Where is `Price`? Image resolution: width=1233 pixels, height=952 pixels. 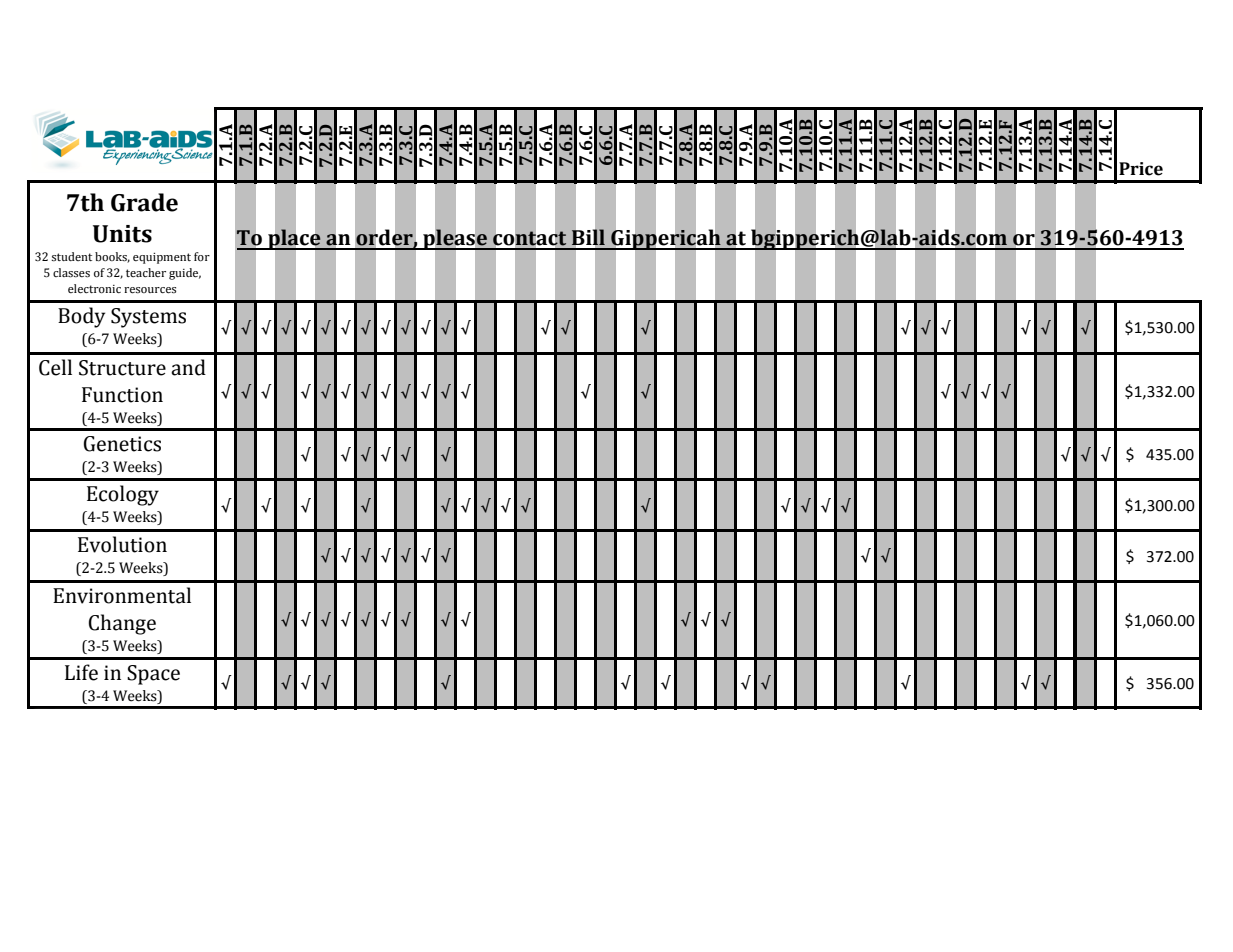 Price is located at coordinates (1141, 169).
